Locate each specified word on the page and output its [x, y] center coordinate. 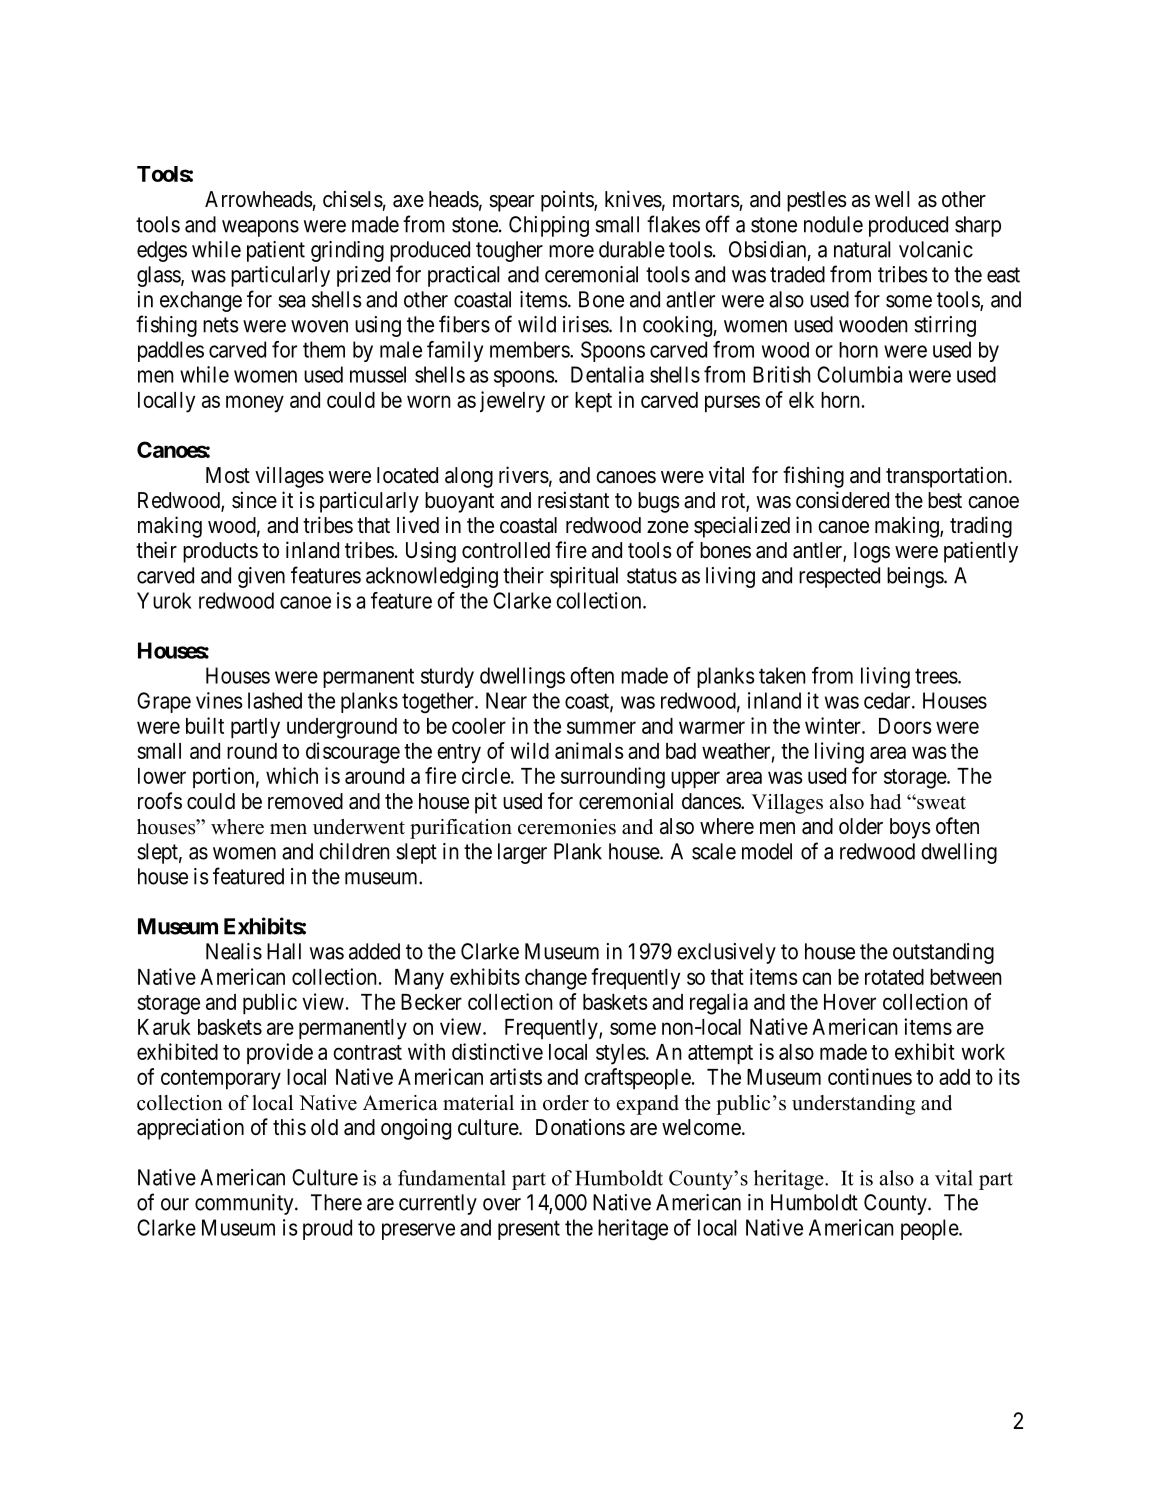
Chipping [549, 226]
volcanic [936, 249]
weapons [260, 228]
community [245, 1204]
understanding [853, 1105]
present [529, 1230]
